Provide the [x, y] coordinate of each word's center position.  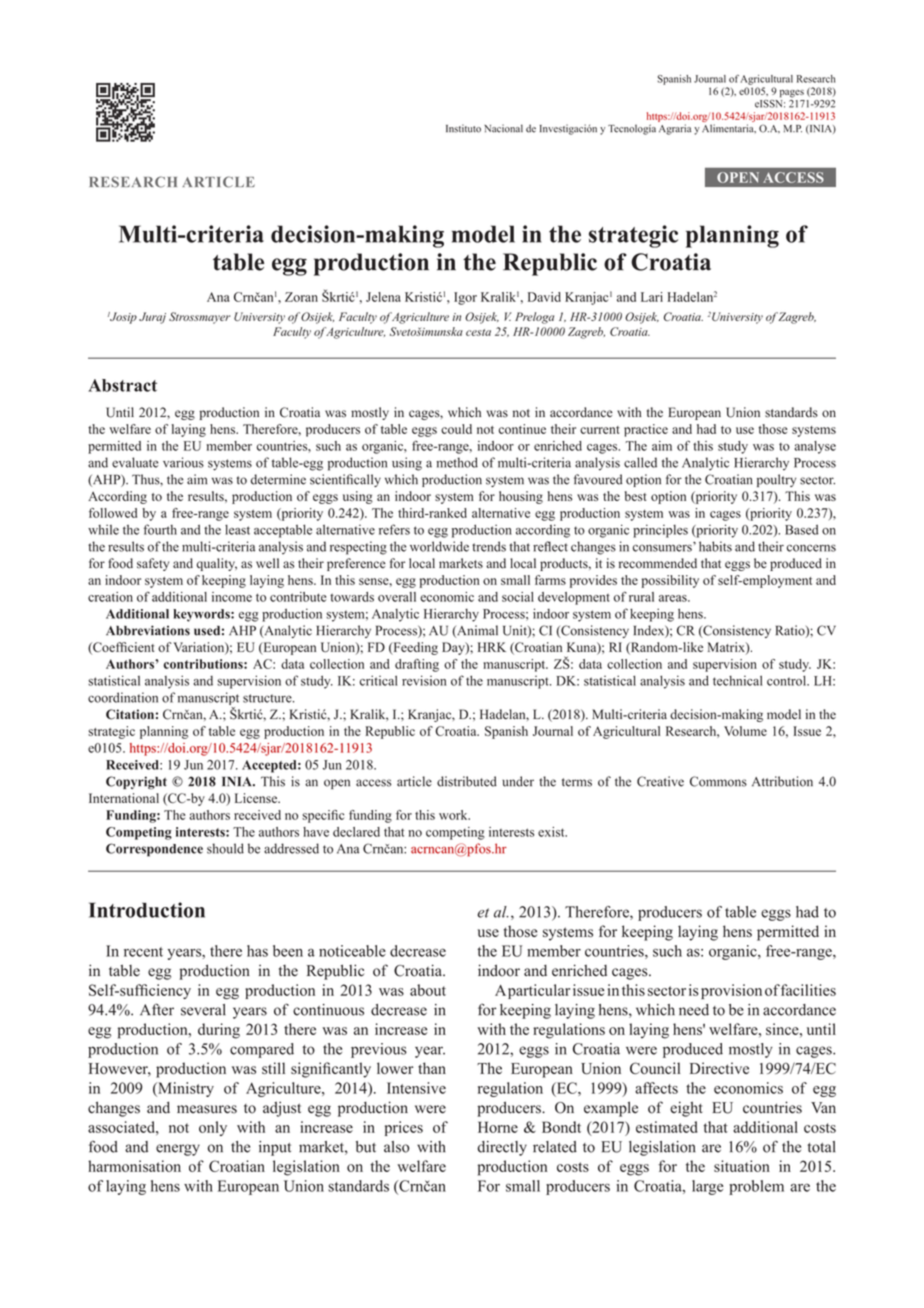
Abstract [122, 385]
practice [646, 430]
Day [454, 648]
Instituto [463, 128]
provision [731, 991]
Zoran [301, 297]
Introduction [147, 910]
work [454, 815]
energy [178, 1150]
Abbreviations [148, 630]
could [456, 429]
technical [738, 680]
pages [792, 94]
